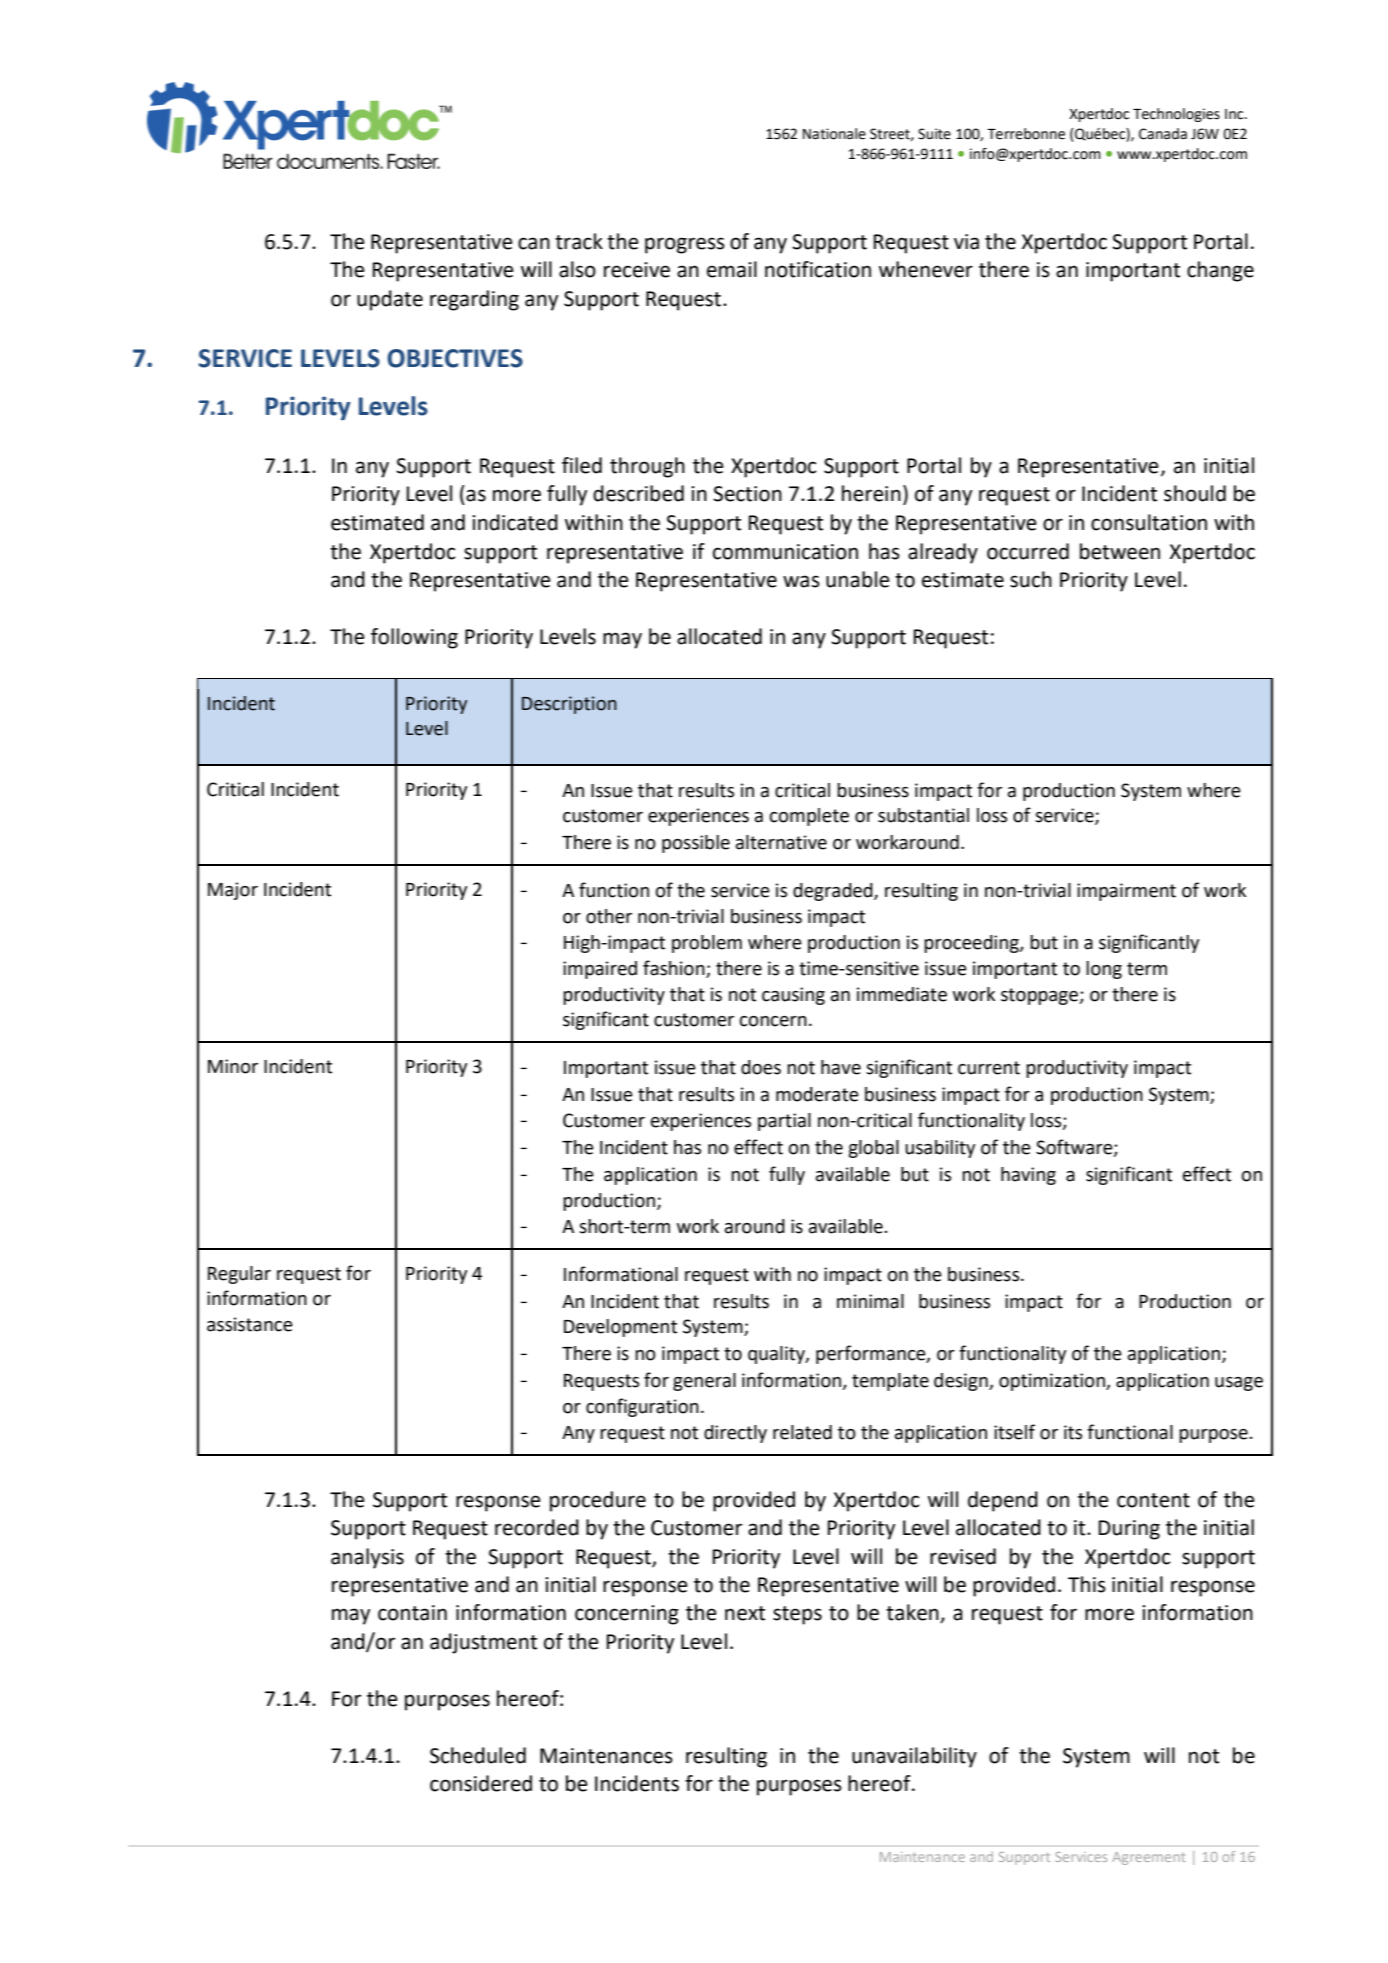 The height and width of the page is (1963, 1388). I want to click on Canada, so click(1163, 134).
